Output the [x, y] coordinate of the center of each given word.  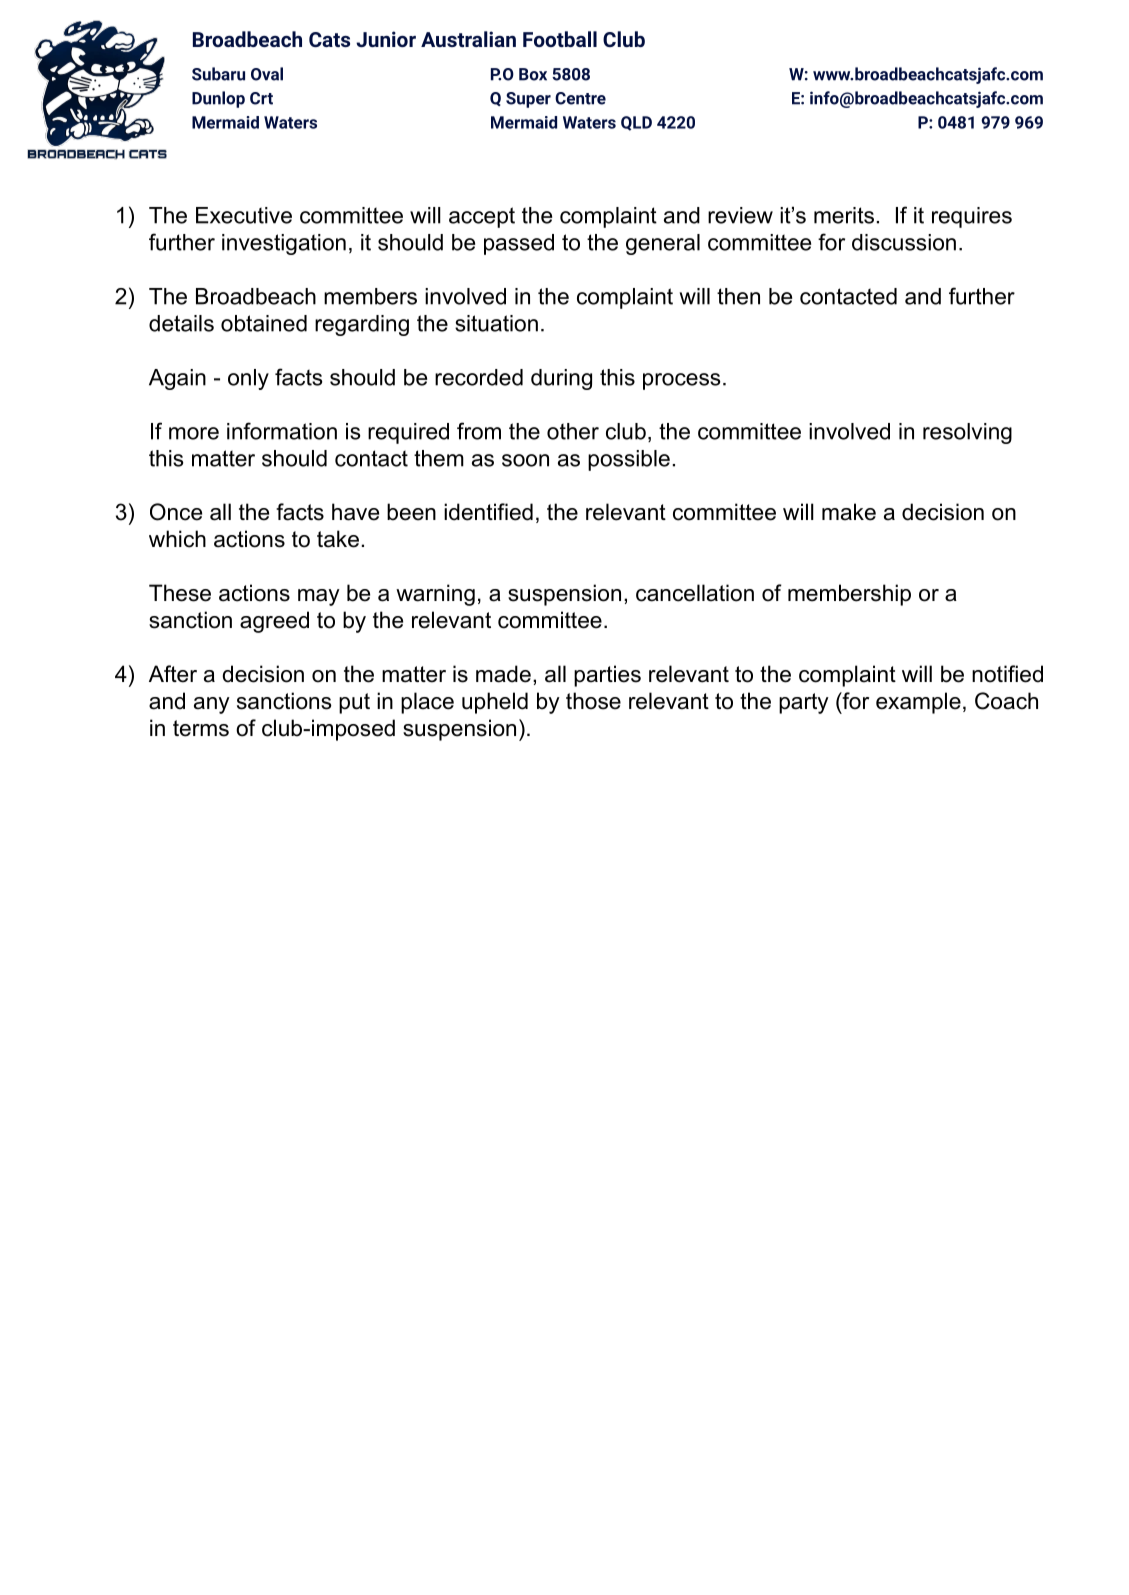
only [248, 379]
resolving [967, 433]
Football [560, 39]
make [849, 512]
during [561, 379]
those [593, 701]
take [338, 539]
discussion [904, 242]
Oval [267, 74]
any [212, 705]
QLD [636, 123]
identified [488, 512]
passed [519, 244]
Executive [244, 215]
